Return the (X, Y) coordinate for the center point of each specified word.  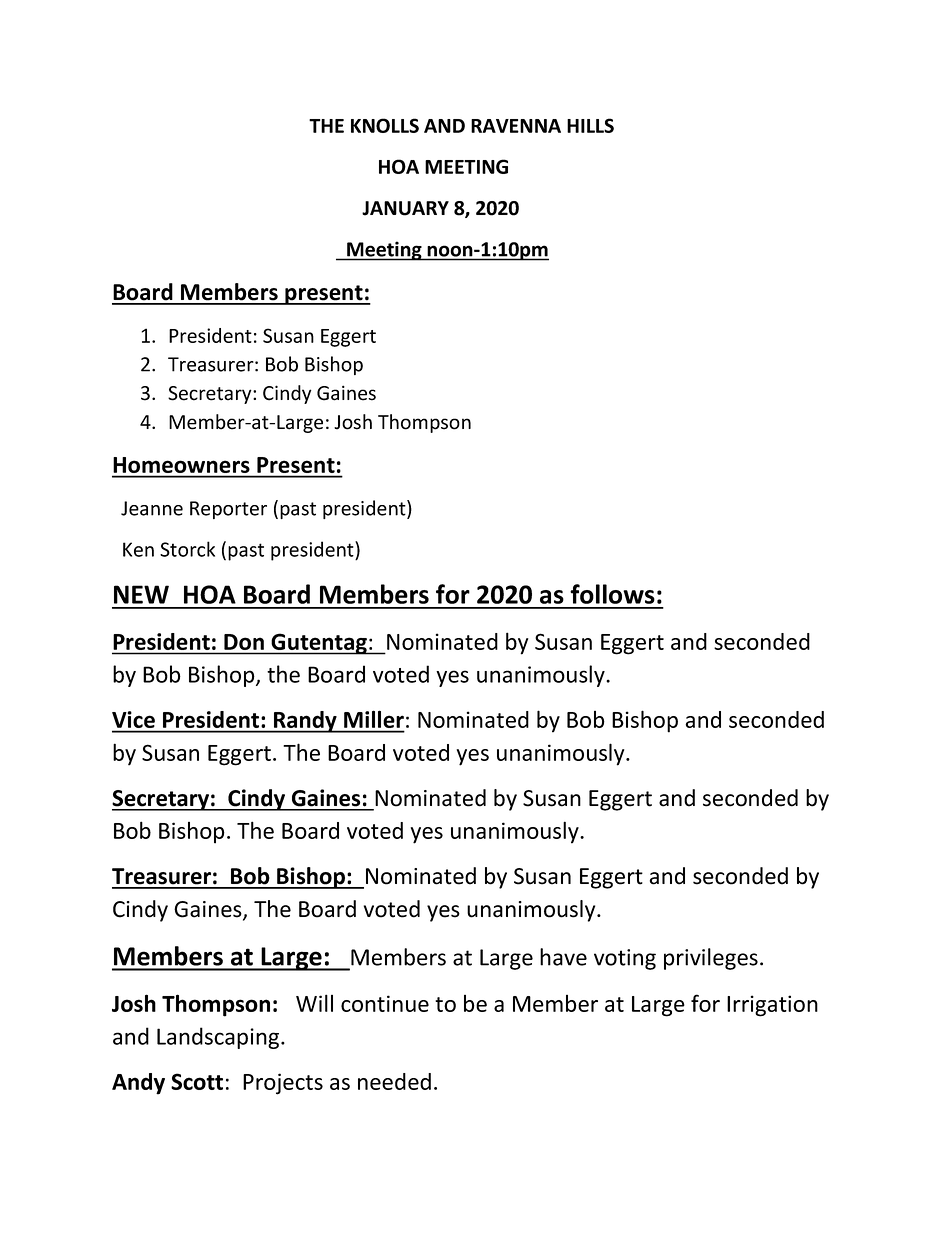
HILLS (590, 125)
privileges (711, 959)
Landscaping (219, 1038)
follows (612, 594)
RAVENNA (516, 126)
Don (244, 642)
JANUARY (405, 208)
